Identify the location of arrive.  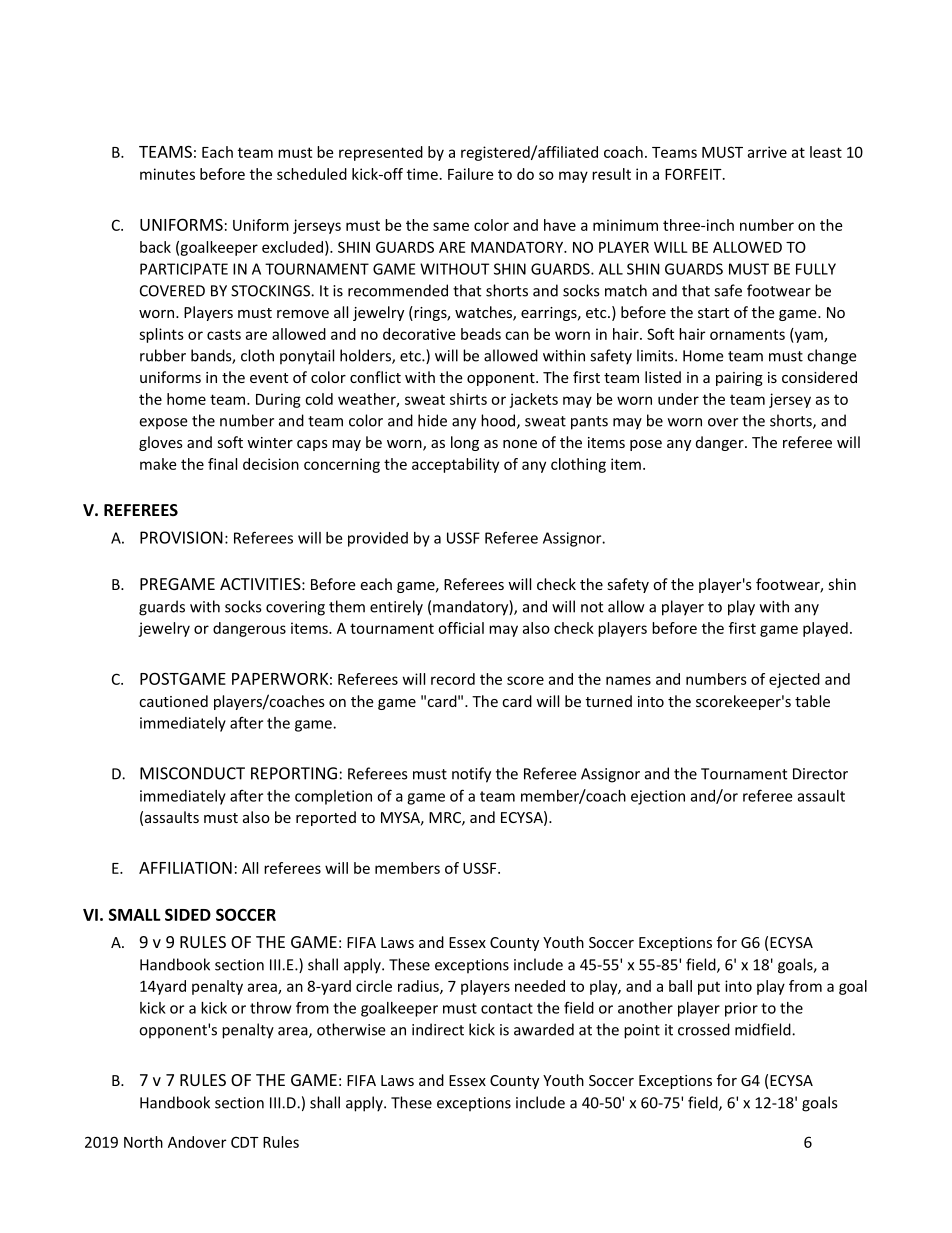
(767, 152).
